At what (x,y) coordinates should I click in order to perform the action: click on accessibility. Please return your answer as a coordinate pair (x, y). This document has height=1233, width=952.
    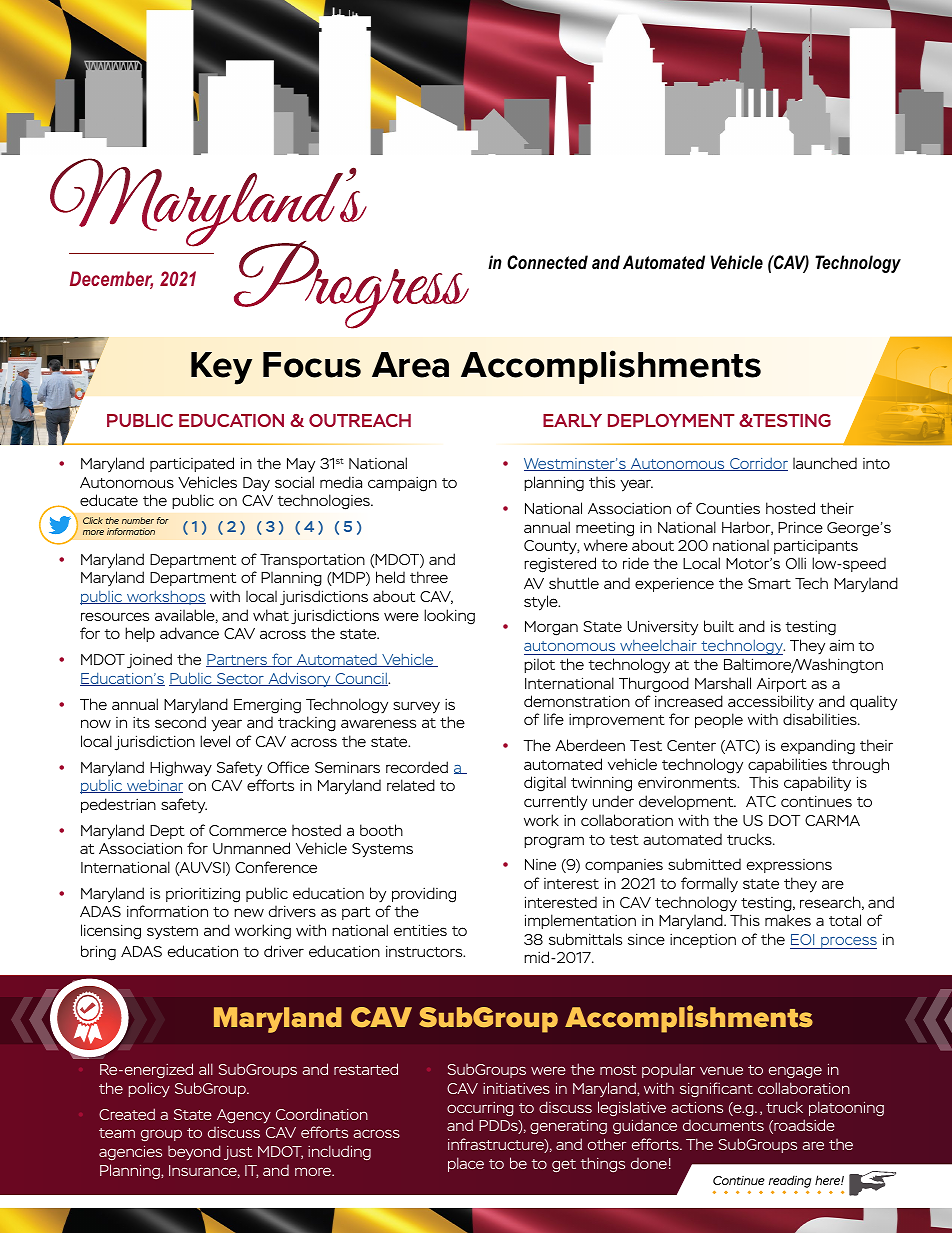
    Looking at the image, I should click on (771, 703).
